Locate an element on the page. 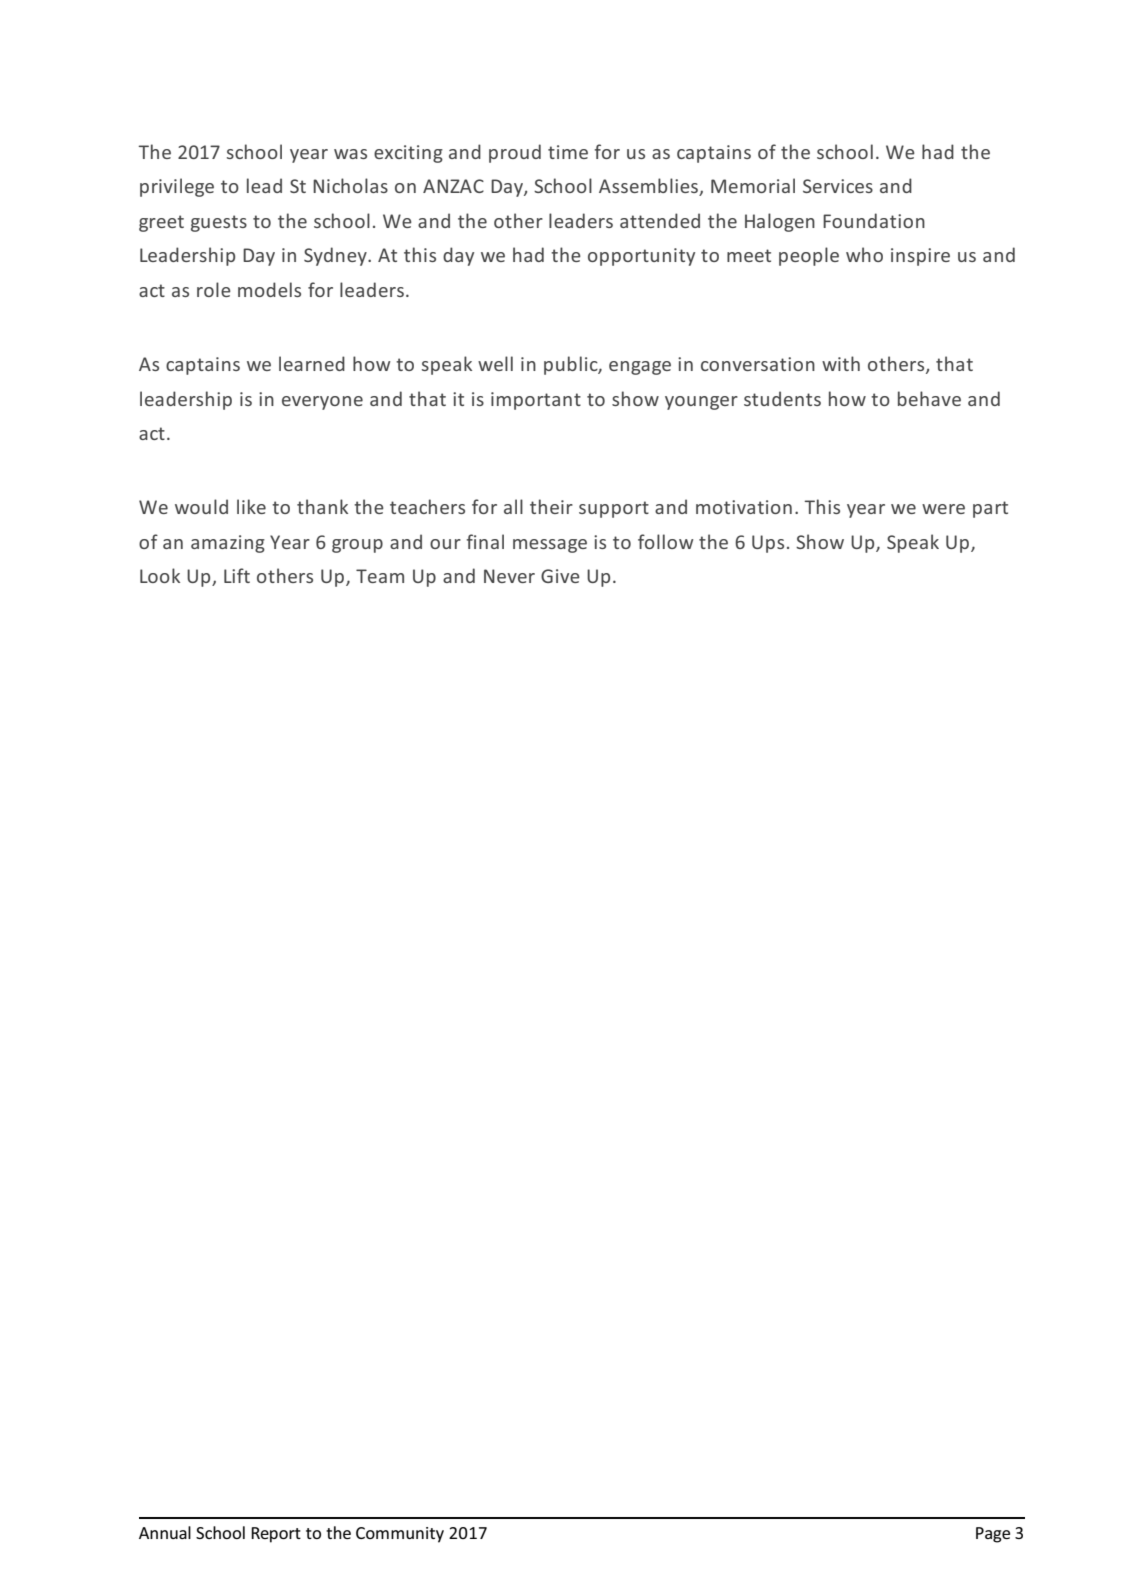  like is located at coordinates (251, 506).
